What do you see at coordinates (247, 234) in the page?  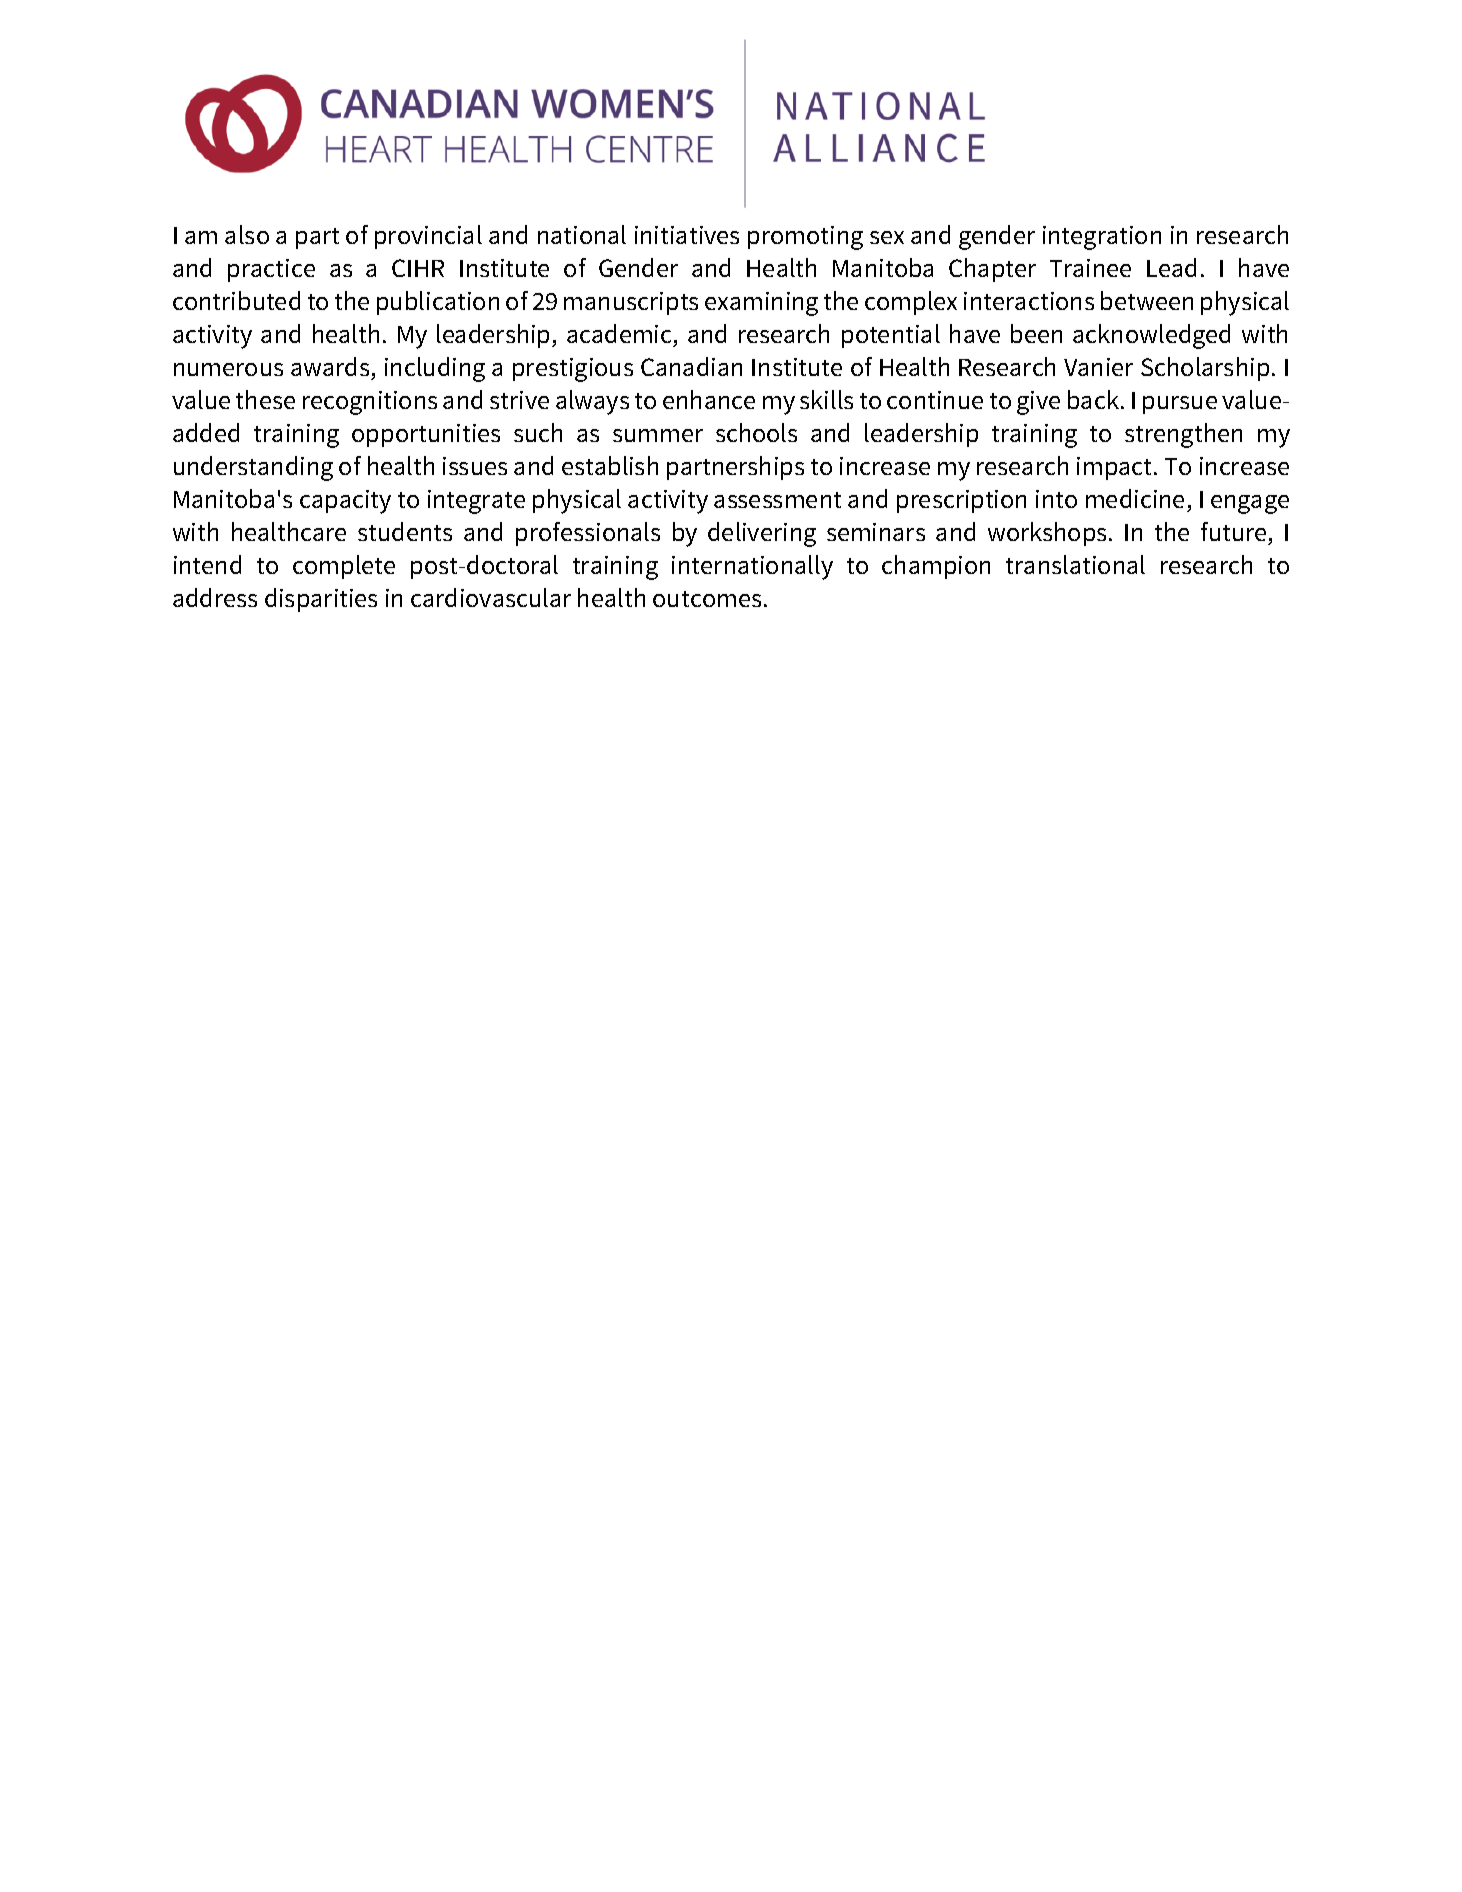 I see `also` at bounding box center [247, 234].
